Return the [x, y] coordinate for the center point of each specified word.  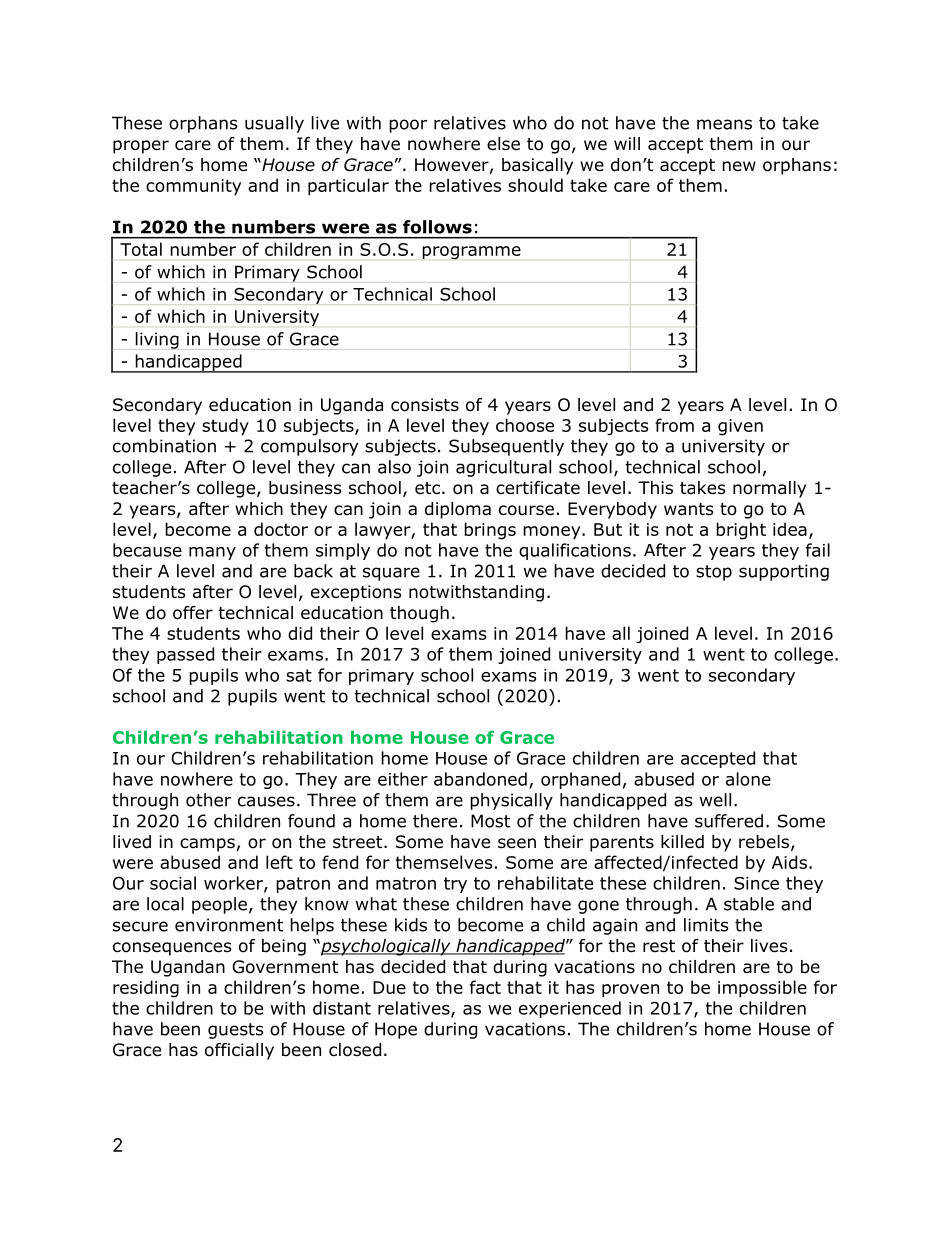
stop [714, 573]
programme [471, 253]
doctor [281, 529]
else [503, 144]
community [193, 187]
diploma [458, 510]
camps [207, 845]
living [157, 340]
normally [769, 489]
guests [236, 1031]
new [739, 166]
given [740, 427]
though [419, 614]
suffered [729, 821]
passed [185, 655]
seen [517, 843]
